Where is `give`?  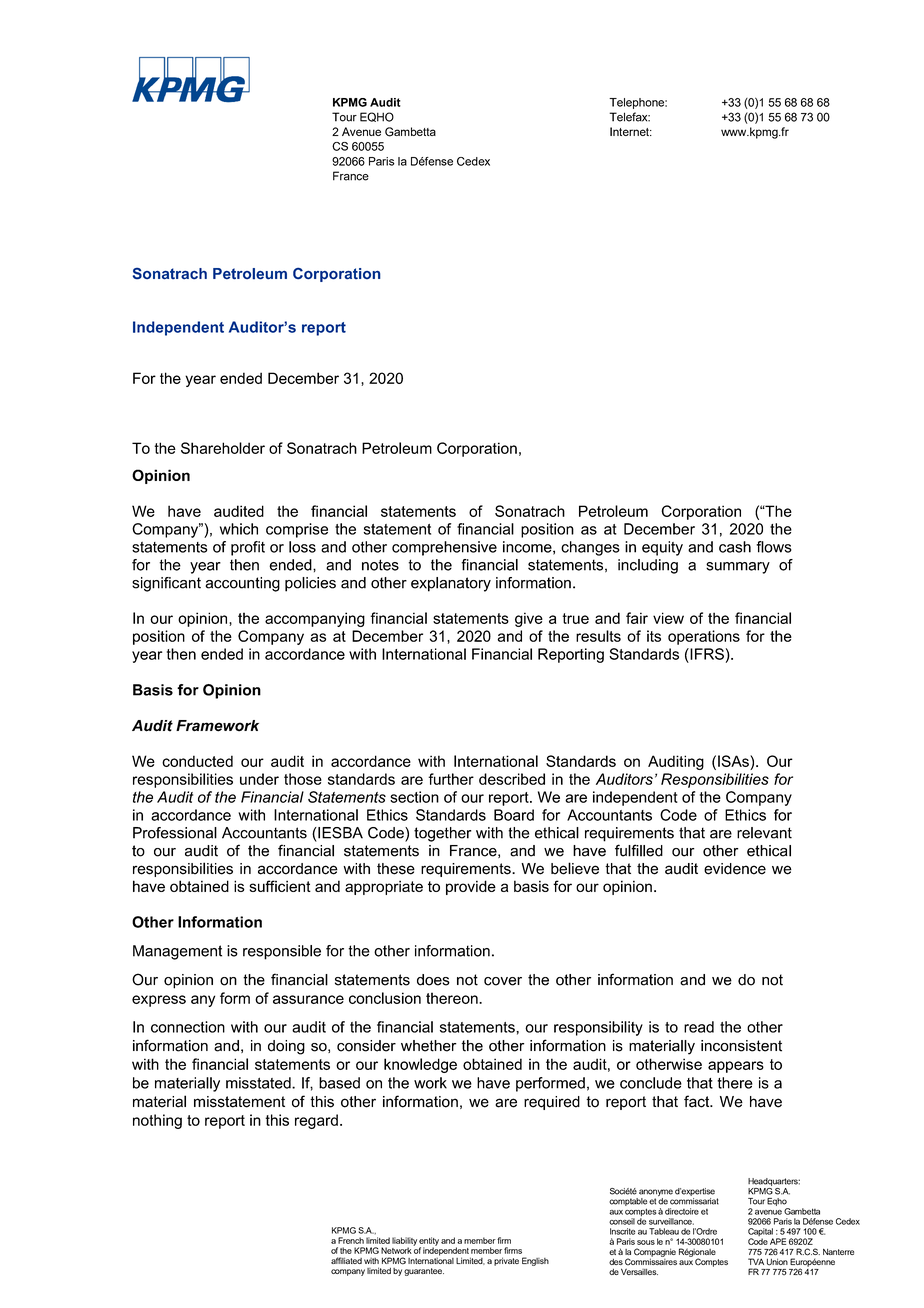 give is located at coordinates (529, 619).
